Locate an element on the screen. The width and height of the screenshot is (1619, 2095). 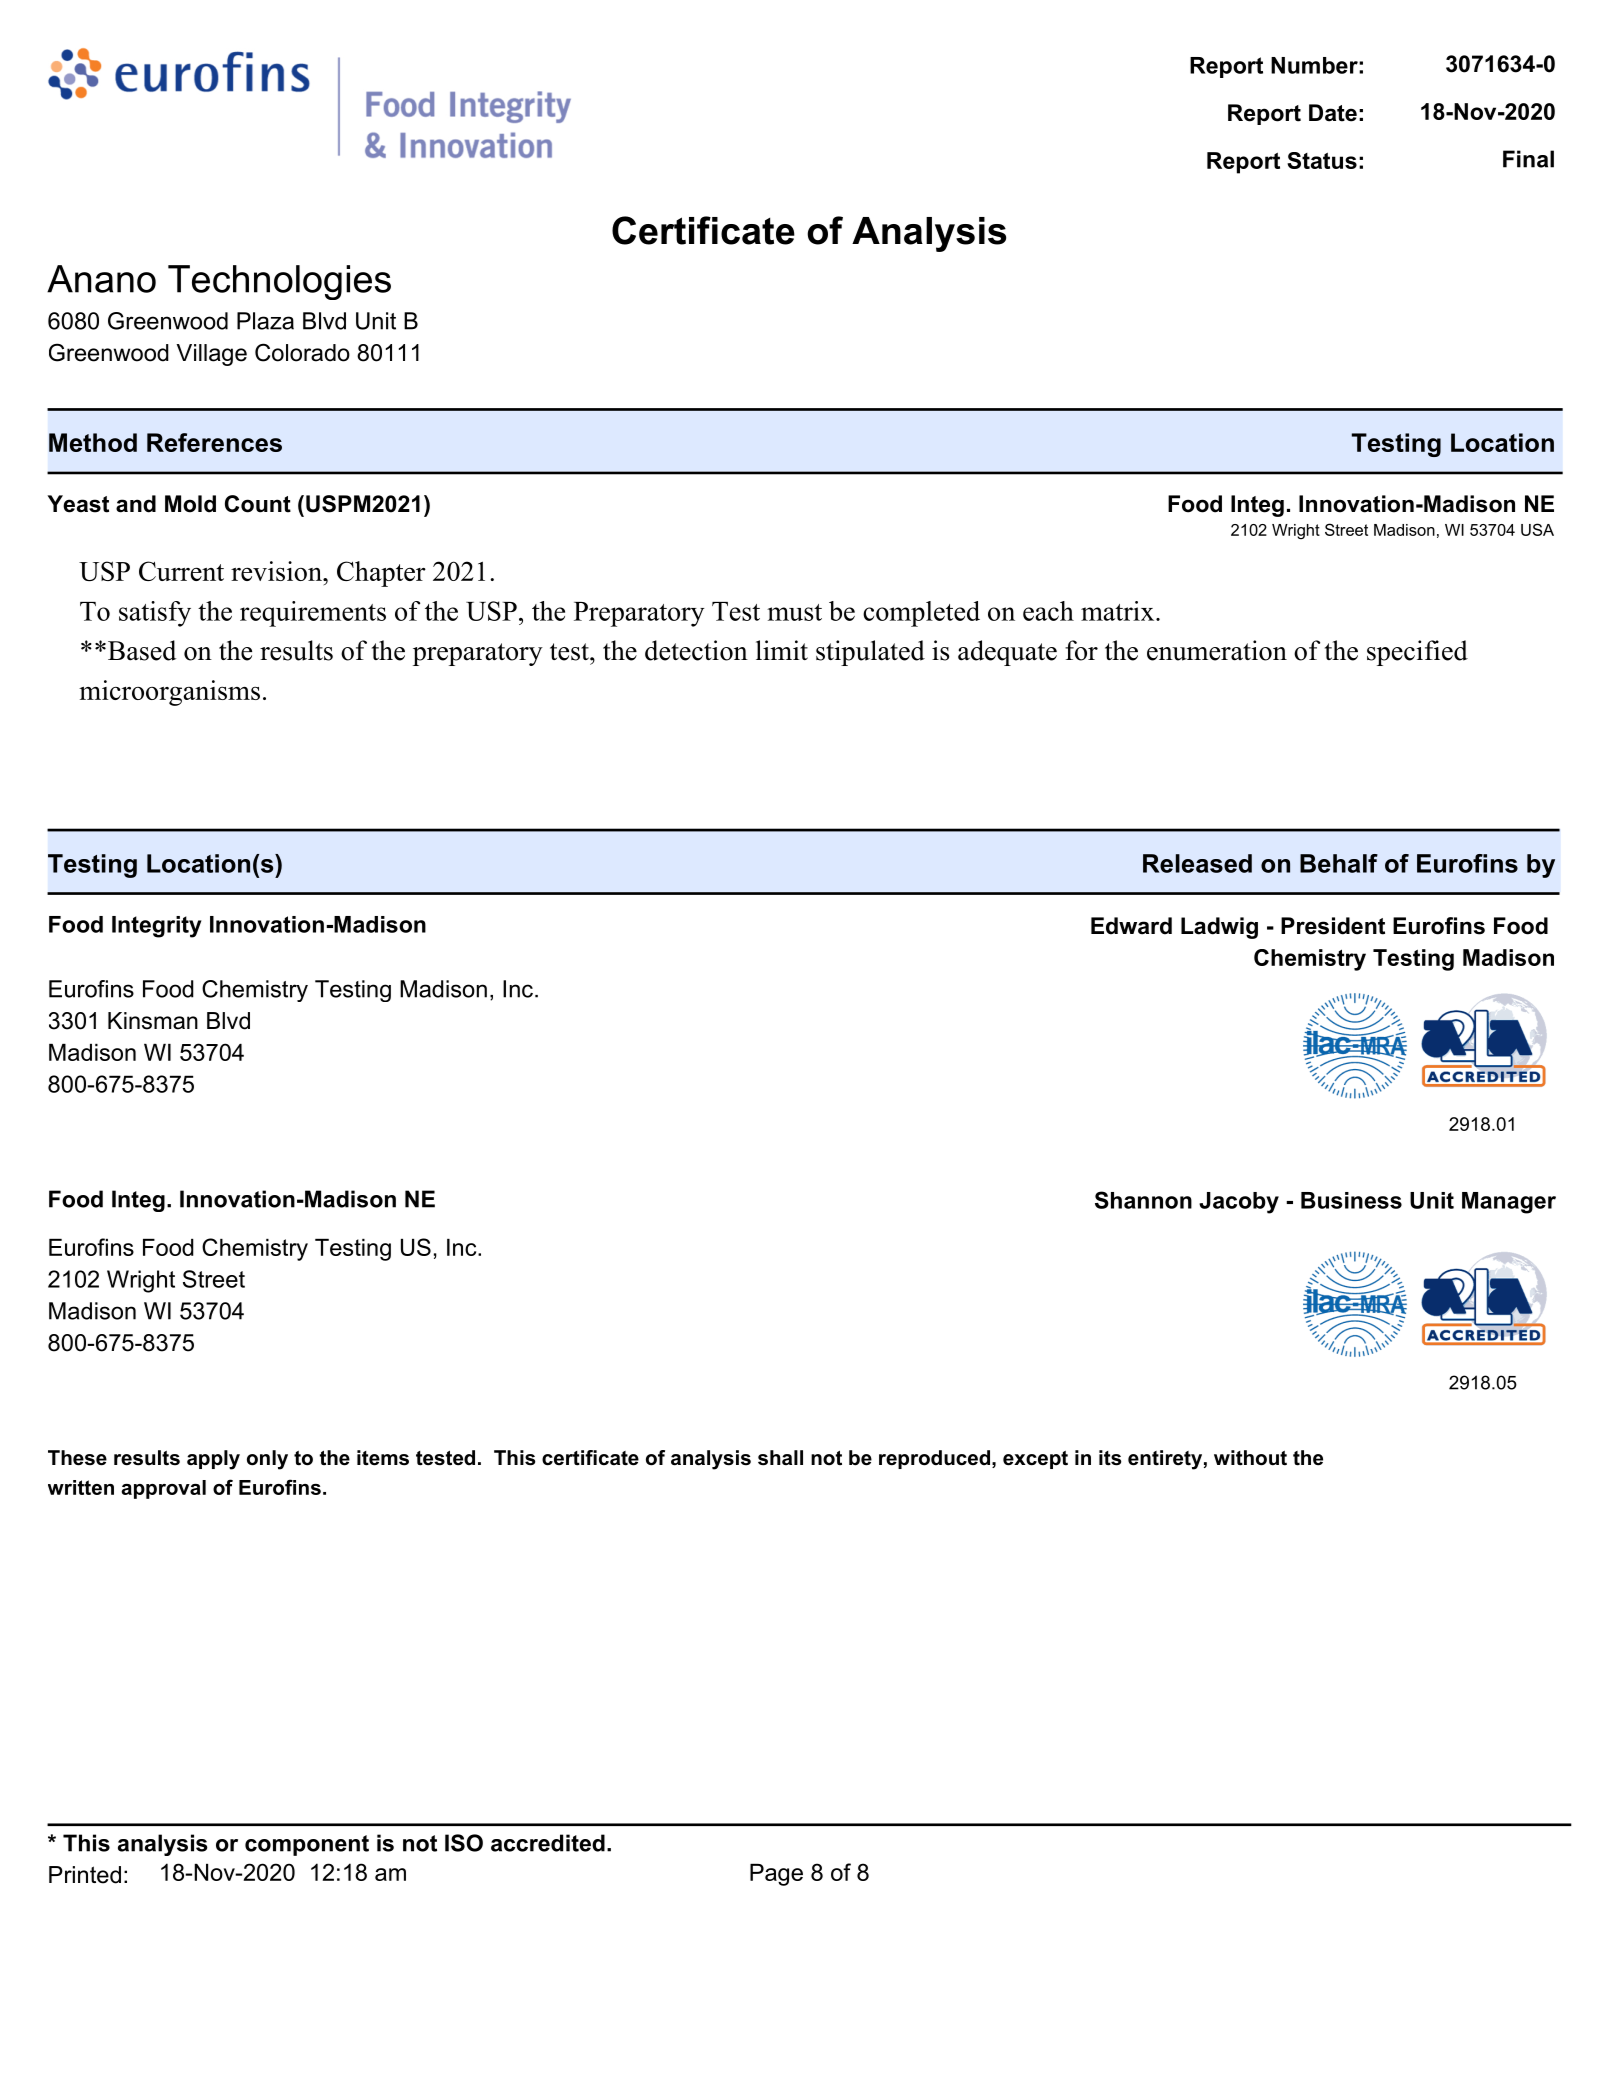
Page is located at coordinates (776, 1875).
